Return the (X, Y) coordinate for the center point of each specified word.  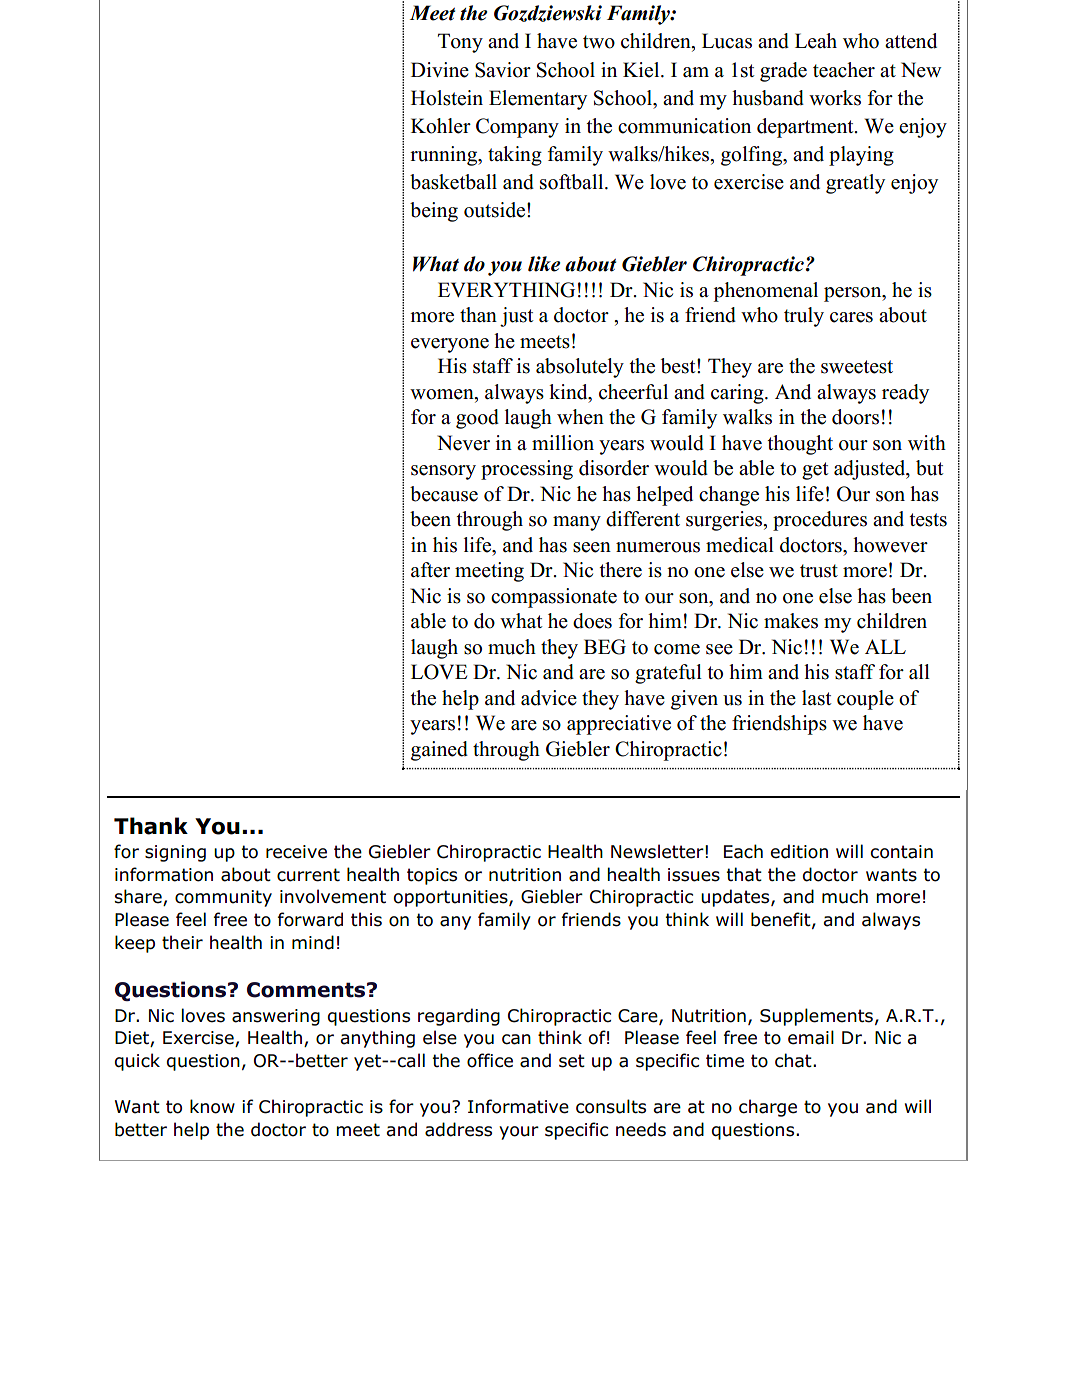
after (430, 570)
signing (175, 853)
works (835, 98)
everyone (450, 345)
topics (432, 876)
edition (799, 851)
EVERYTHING (506, 290)
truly (804, 317)
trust (819, 571)
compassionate (554, 598)
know (212, 1106)
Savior (503, 70)
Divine (440, 70)
